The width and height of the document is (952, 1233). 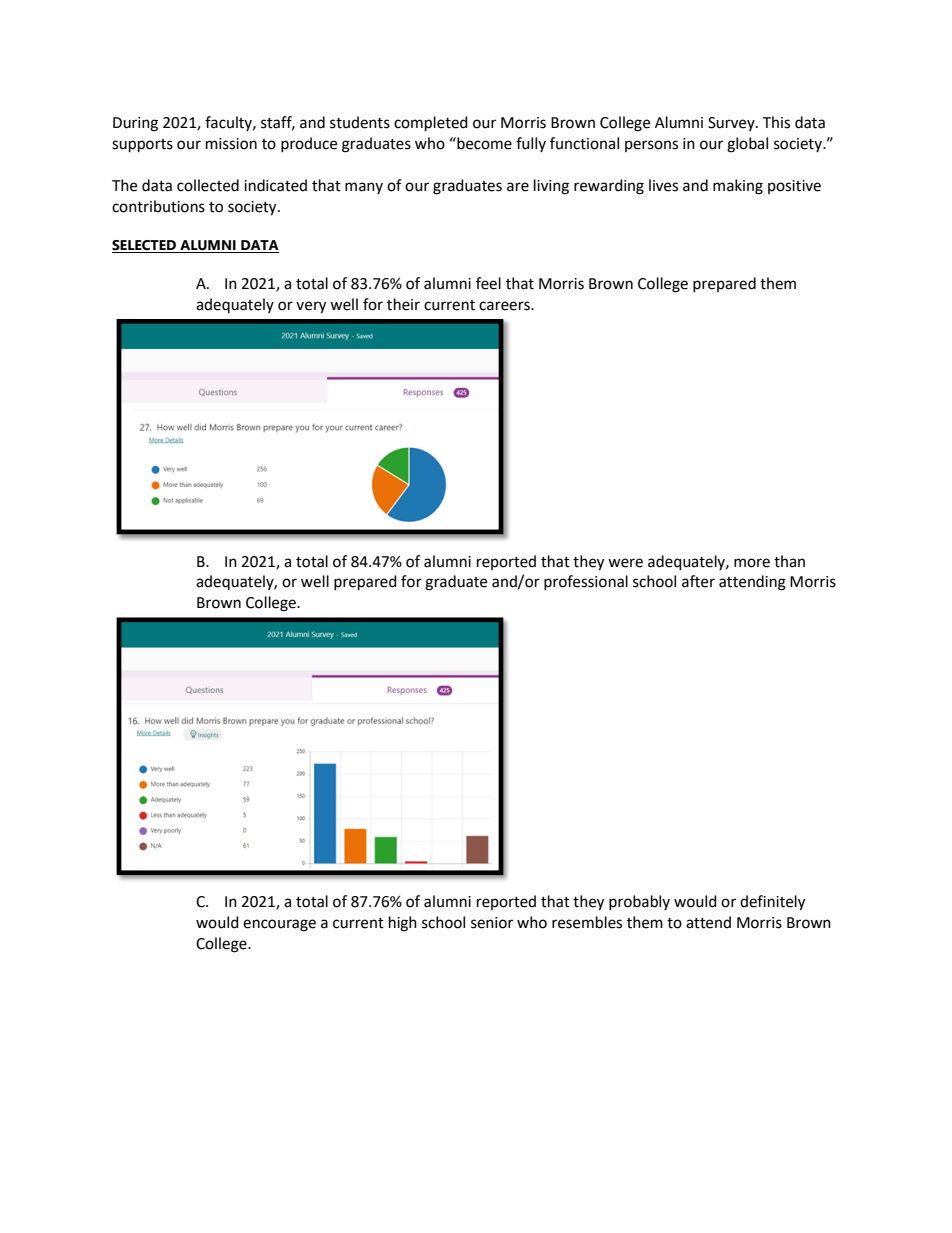 I want to click on mission, so click(x=231, y=144).
